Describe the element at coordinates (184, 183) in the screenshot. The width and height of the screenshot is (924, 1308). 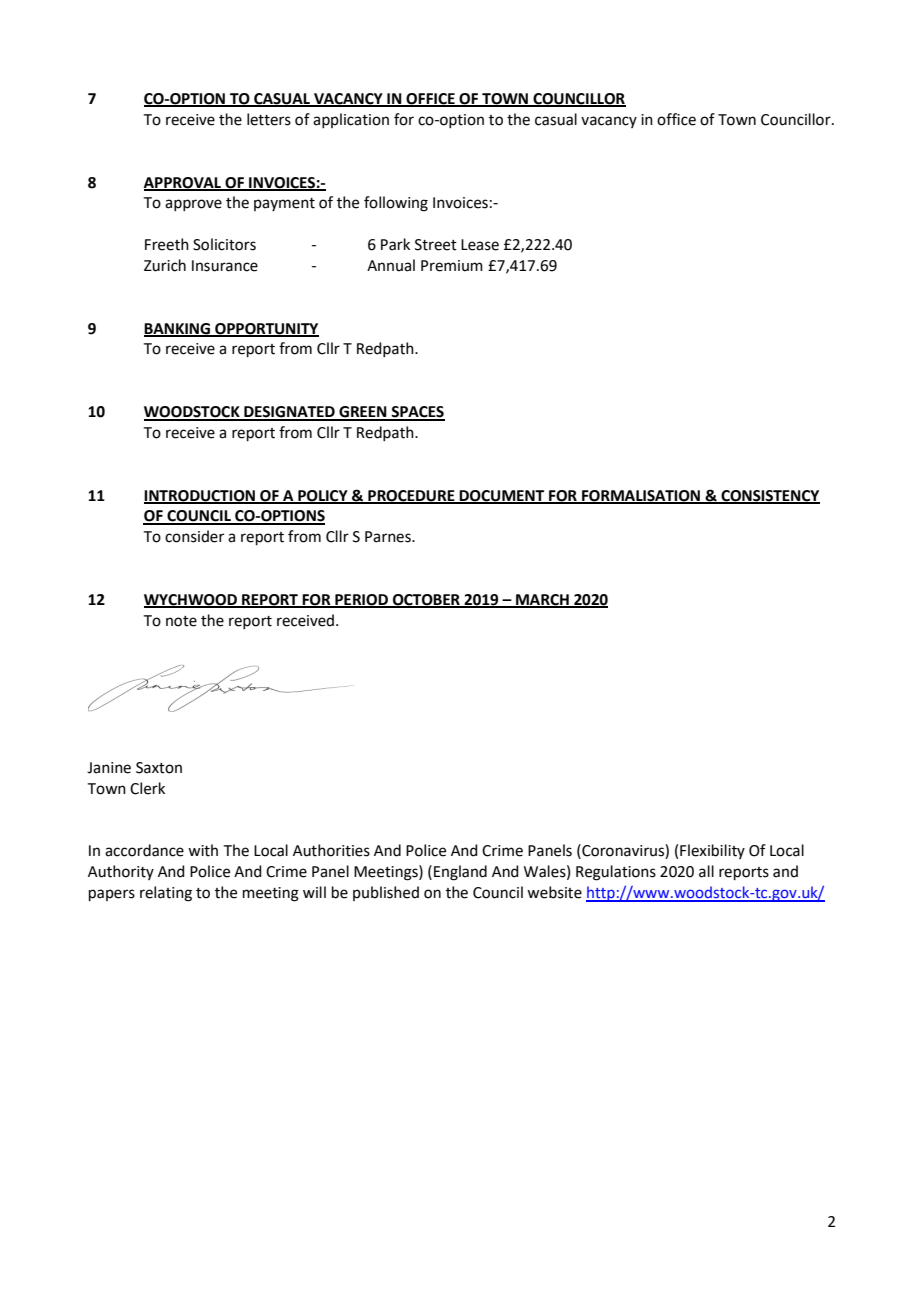
I see `APPROVAL` at that location.
